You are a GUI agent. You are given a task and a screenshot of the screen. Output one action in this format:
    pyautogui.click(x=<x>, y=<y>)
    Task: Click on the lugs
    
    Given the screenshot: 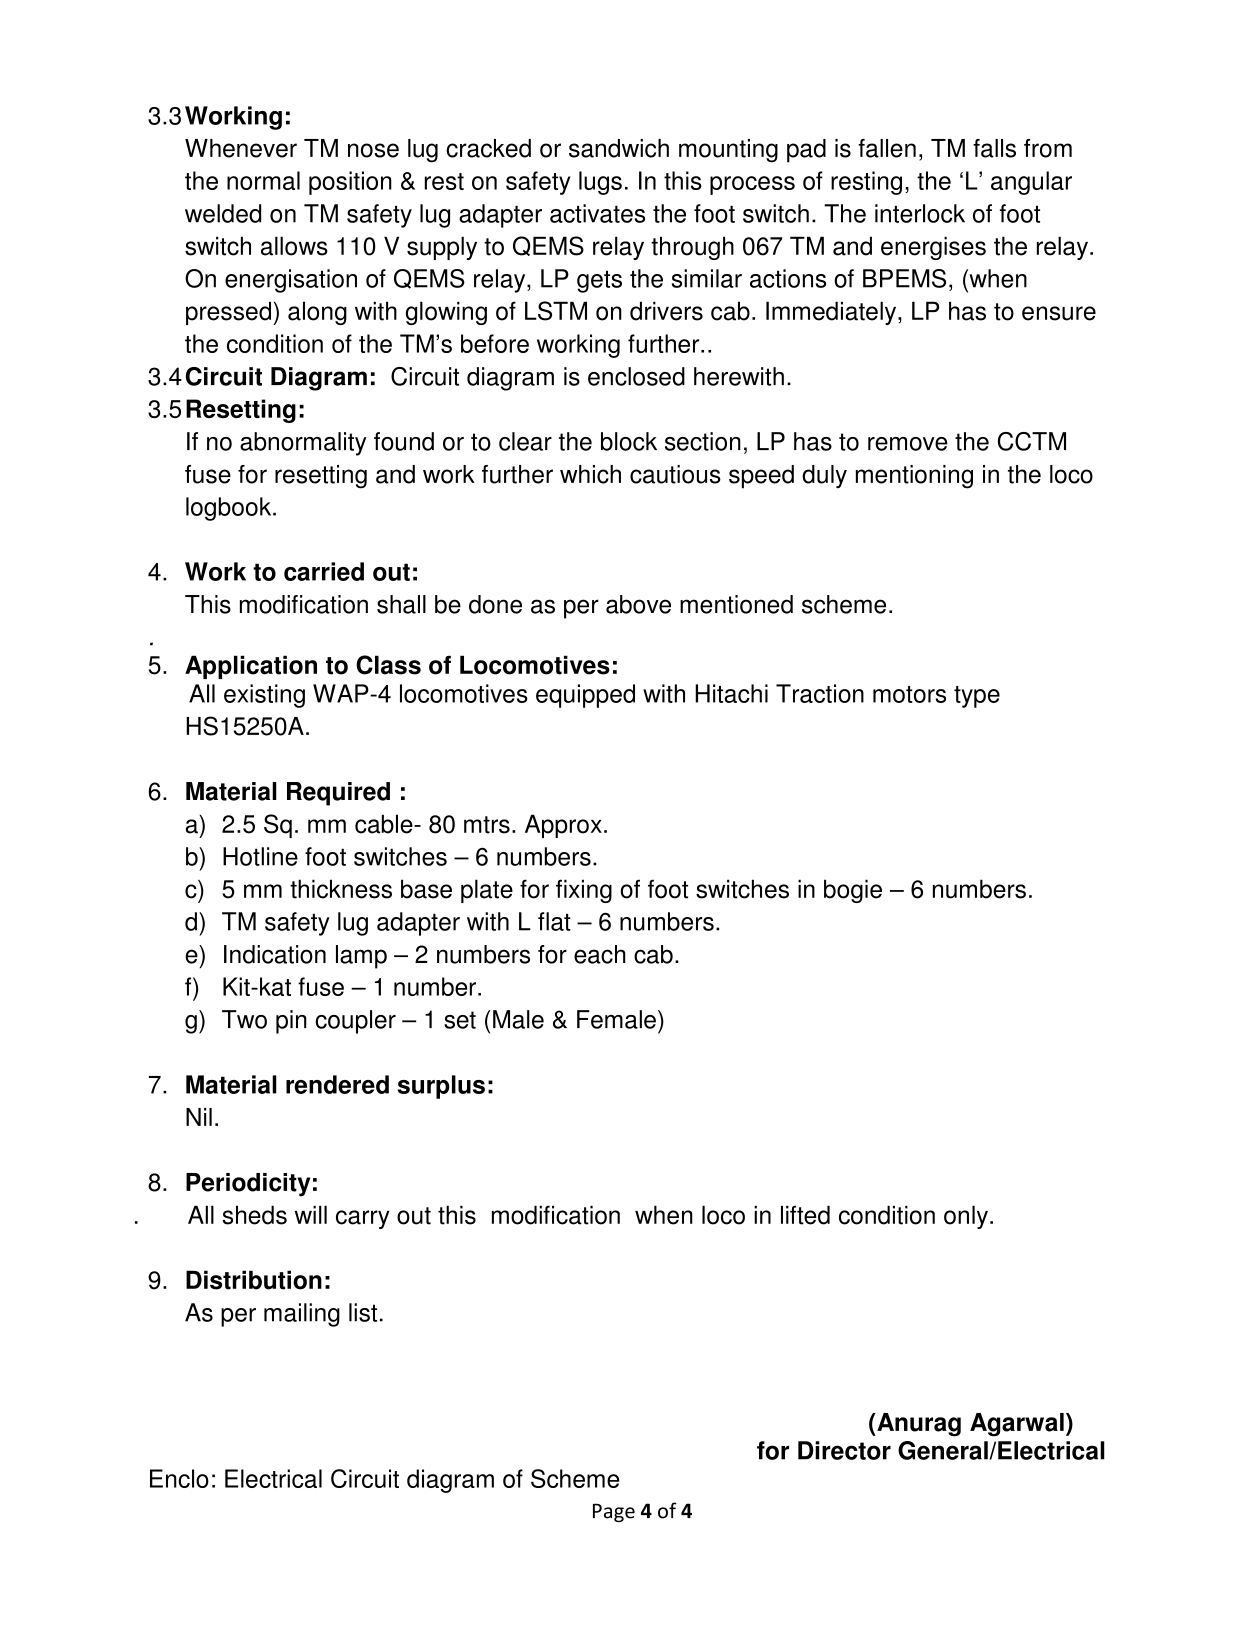 What is the action you would take?
    pyautogui.click(x=600, y=183)
